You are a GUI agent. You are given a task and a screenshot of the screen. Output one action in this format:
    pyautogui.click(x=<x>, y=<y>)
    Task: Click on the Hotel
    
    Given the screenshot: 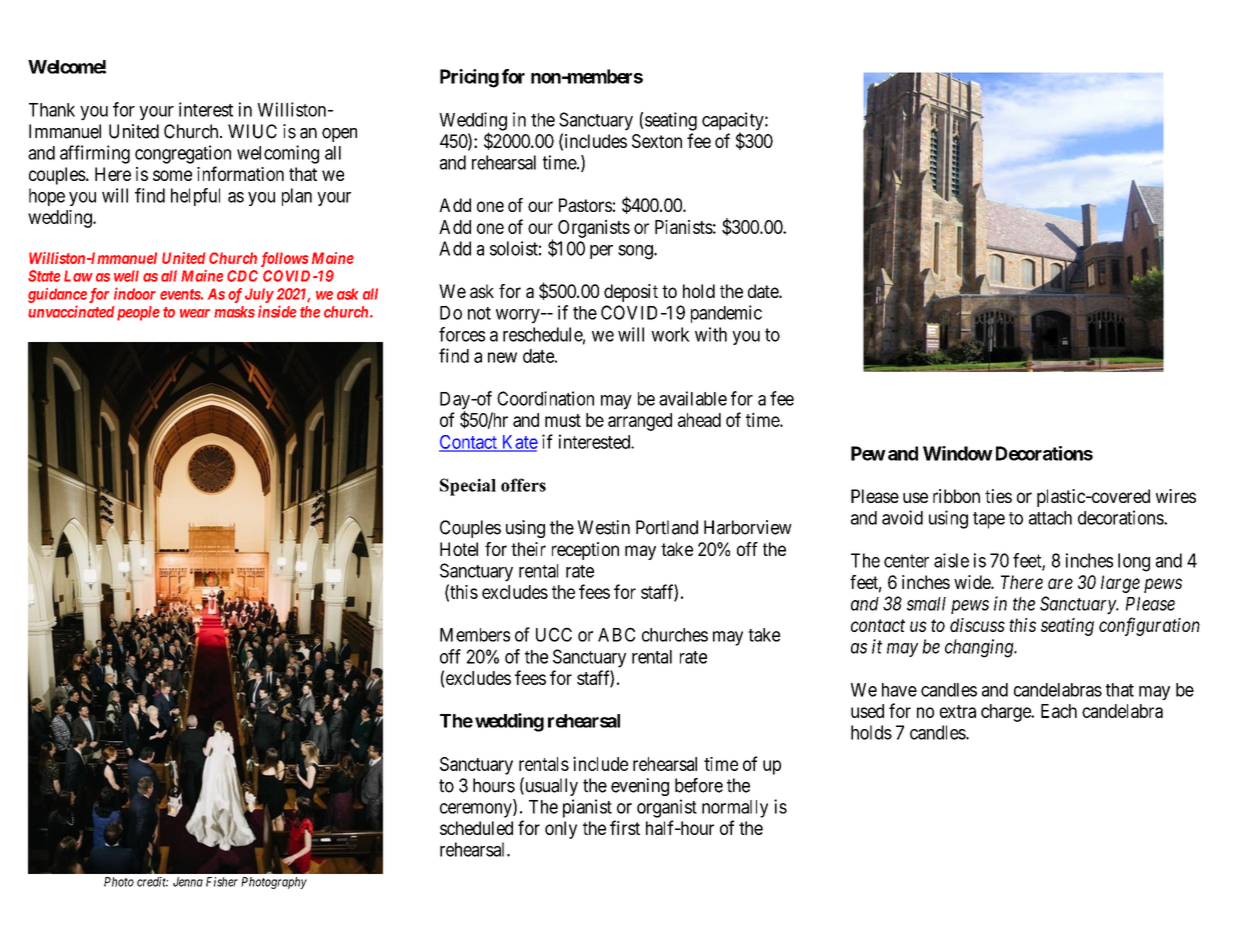 What is the action you would take?
    pyautogui.click(x=459, y=549)
